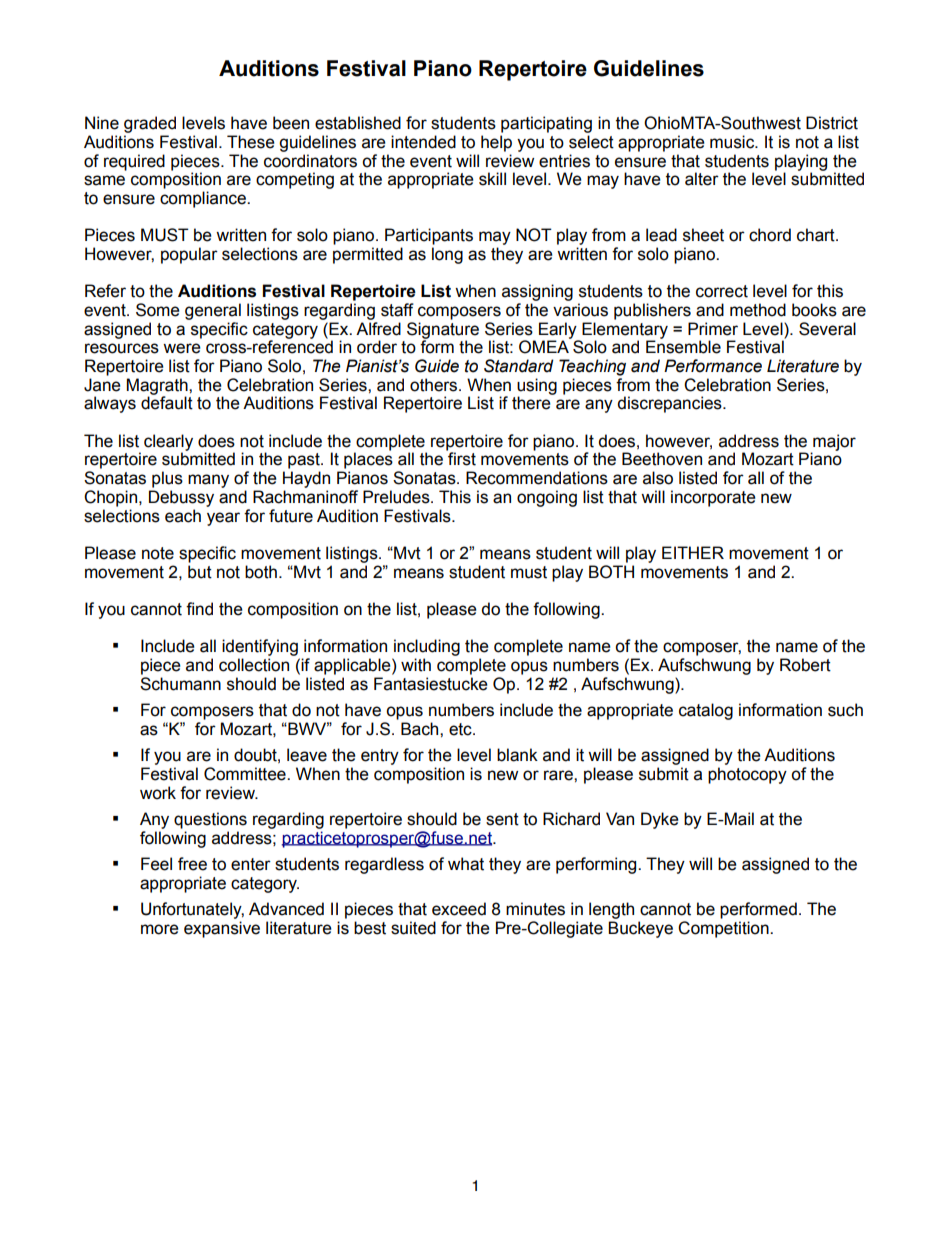 The height and width of the screenshot is (1233, 952). What do you see at coordinates (547, 498) in the screenshot?
I see `ongoing` at bounding box center [547, 498].
